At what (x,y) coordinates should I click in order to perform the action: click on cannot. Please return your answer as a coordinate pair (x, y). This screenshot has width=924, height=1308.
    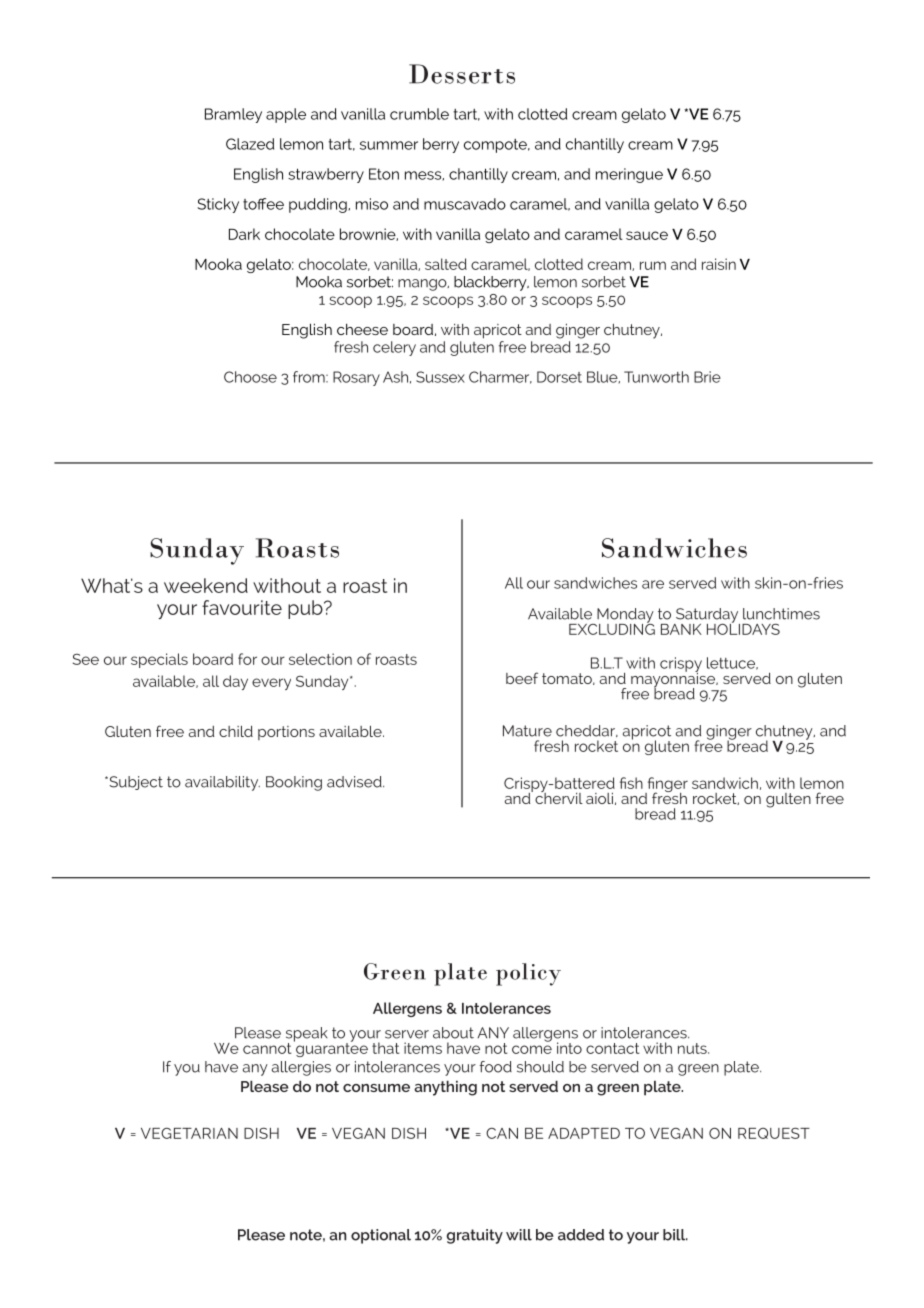
    Looking at the image, I should click on (267, 1048).
